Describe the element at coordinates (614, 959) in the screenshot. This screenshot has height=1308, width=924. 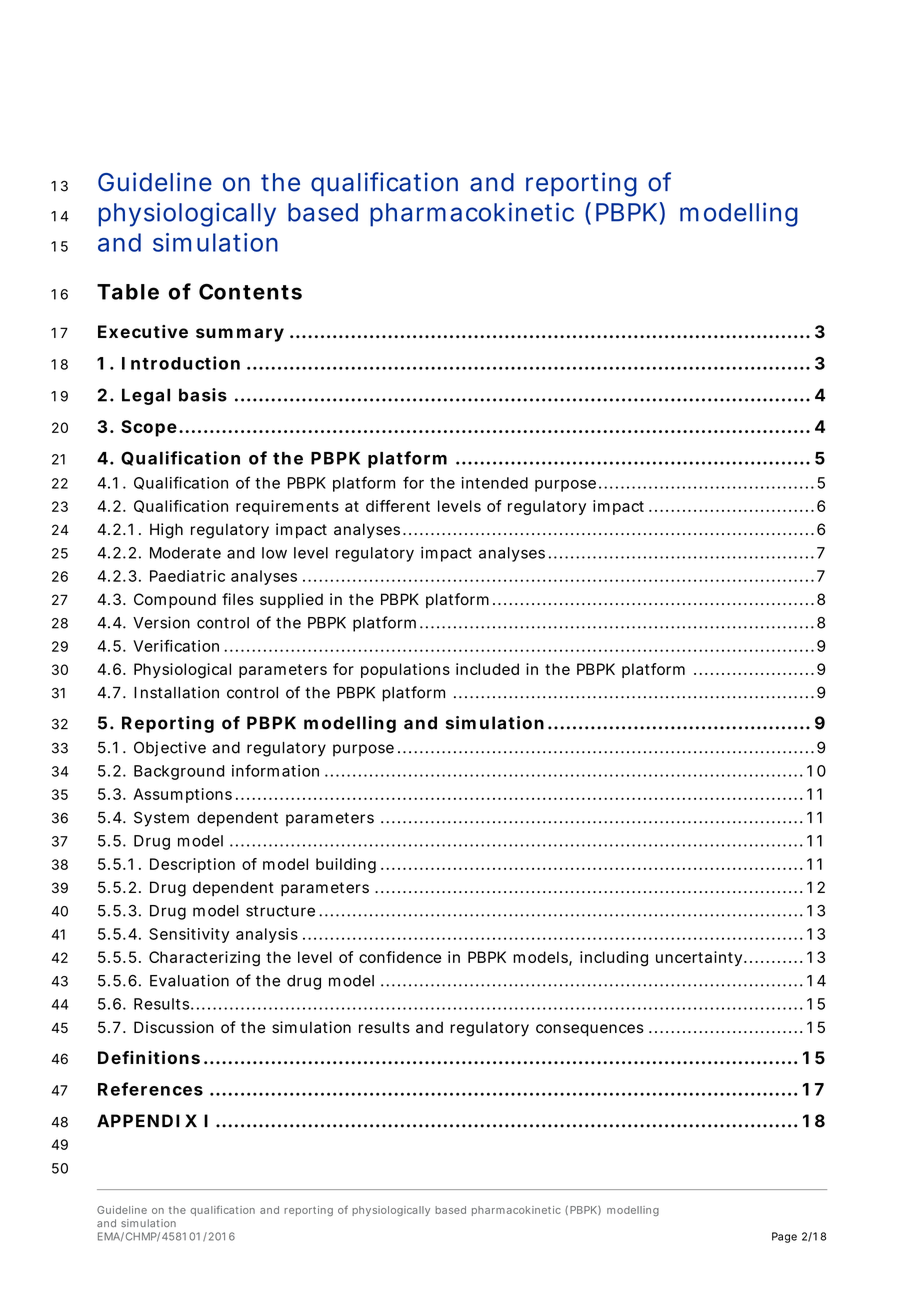
I see `including` at that location.
